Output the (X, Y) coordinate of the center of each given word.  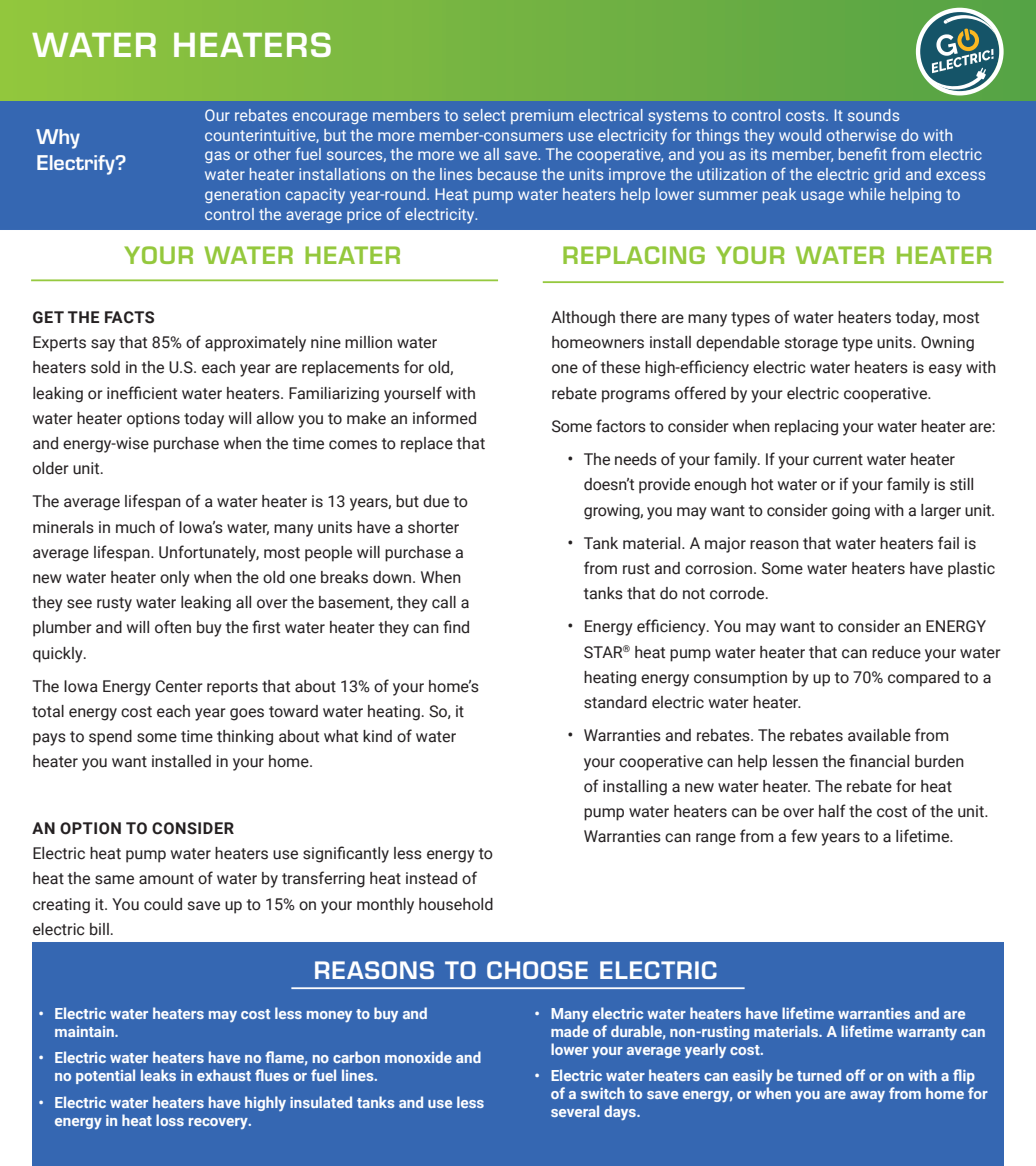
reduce (896, 652)
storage (811, 344)
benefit (863, 153)
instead (431, 878)
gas (217, 157)
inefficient (142, 393)
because (507, 174)
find (456, 627)
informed (444, 418)
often (173, 627)
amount (166, 879)
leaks (158, 1075)
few (804, 836)
